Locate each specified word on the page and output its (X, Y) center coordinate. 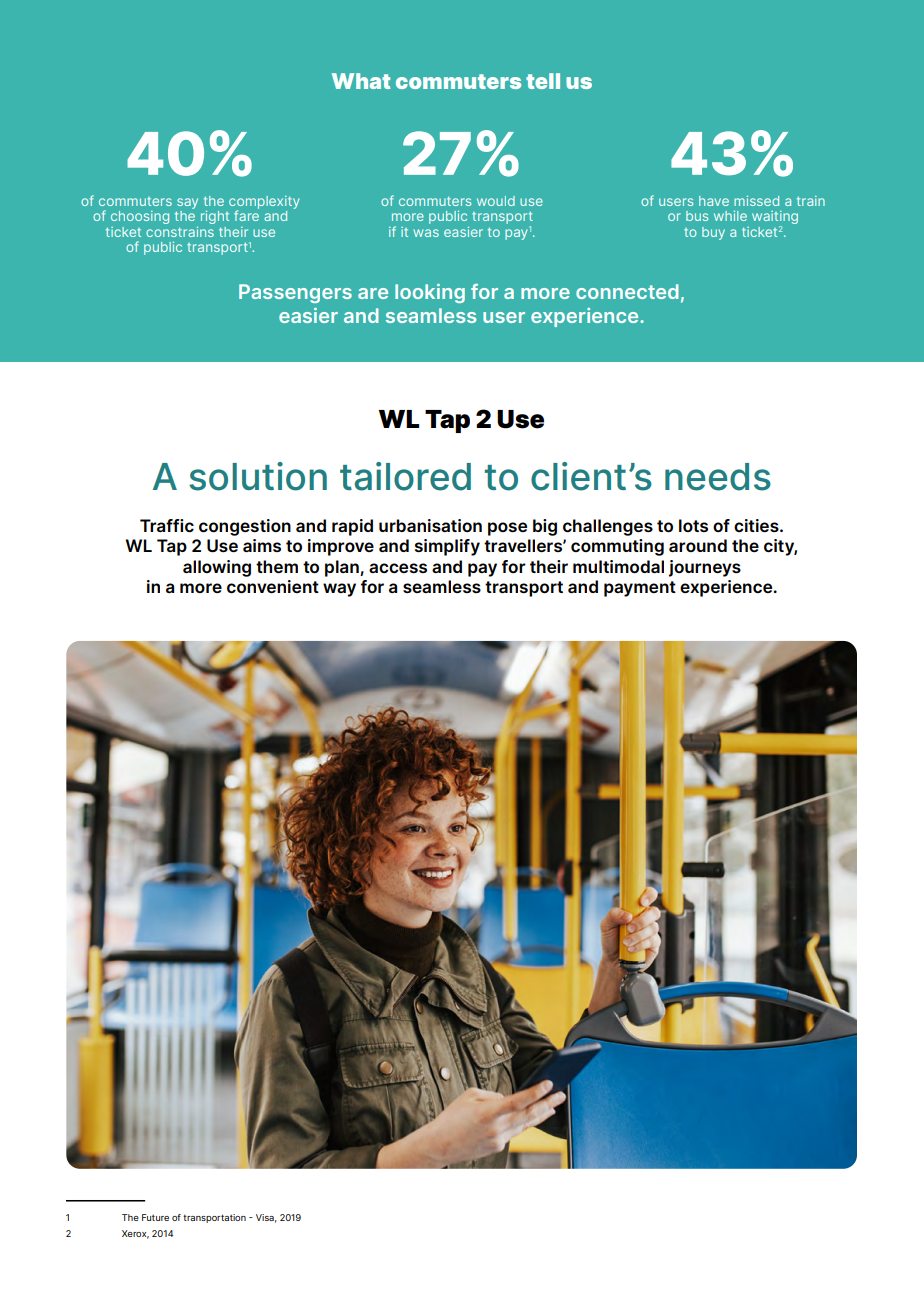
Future (155, 1217)
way (339, 590)
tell (543, 81)
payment (640, 589)
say (187, 203)
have (714, 201)
